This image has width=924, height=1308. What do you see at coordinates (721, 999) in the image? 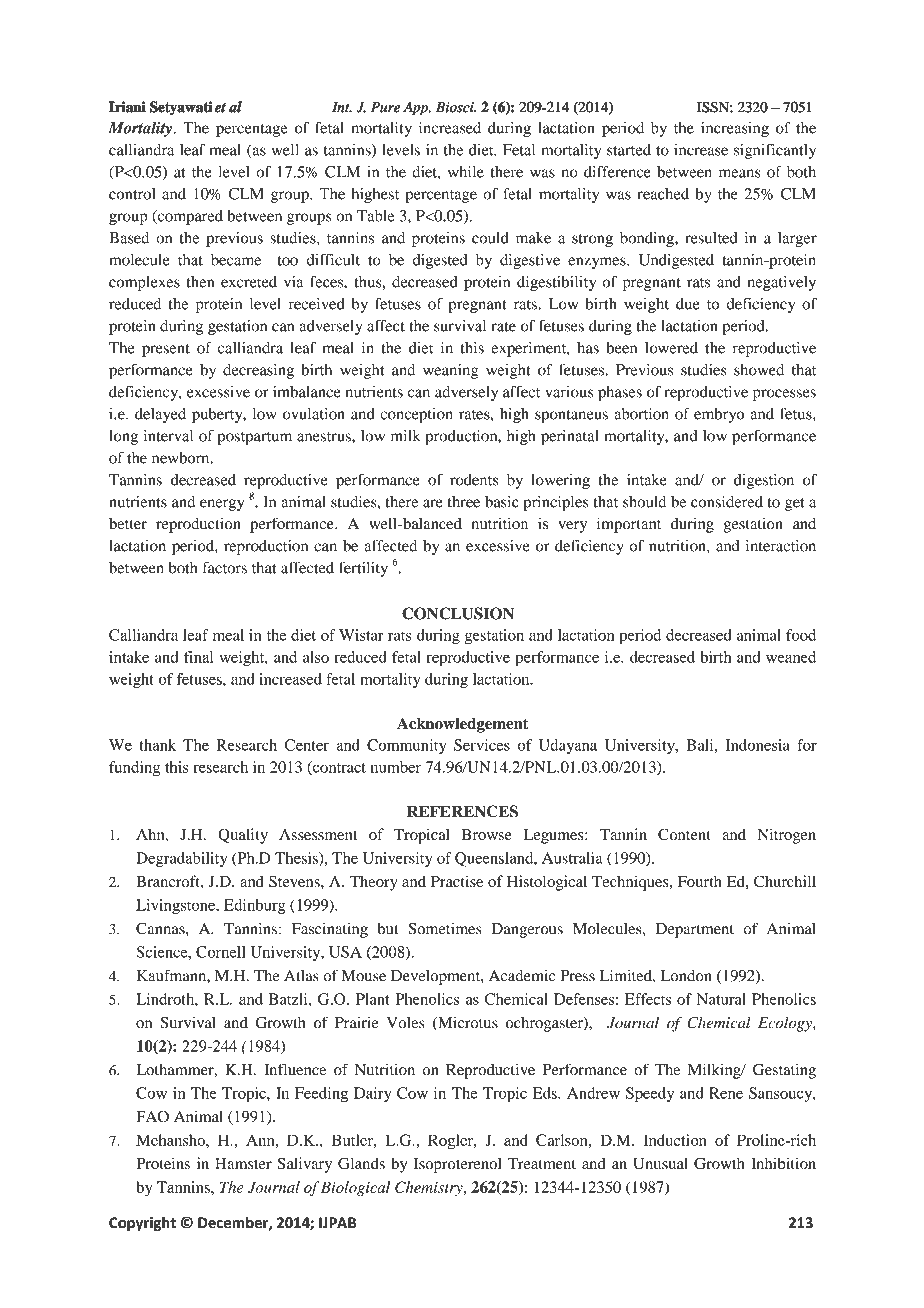
I see `Natural` at bounding box center [721, 999].
